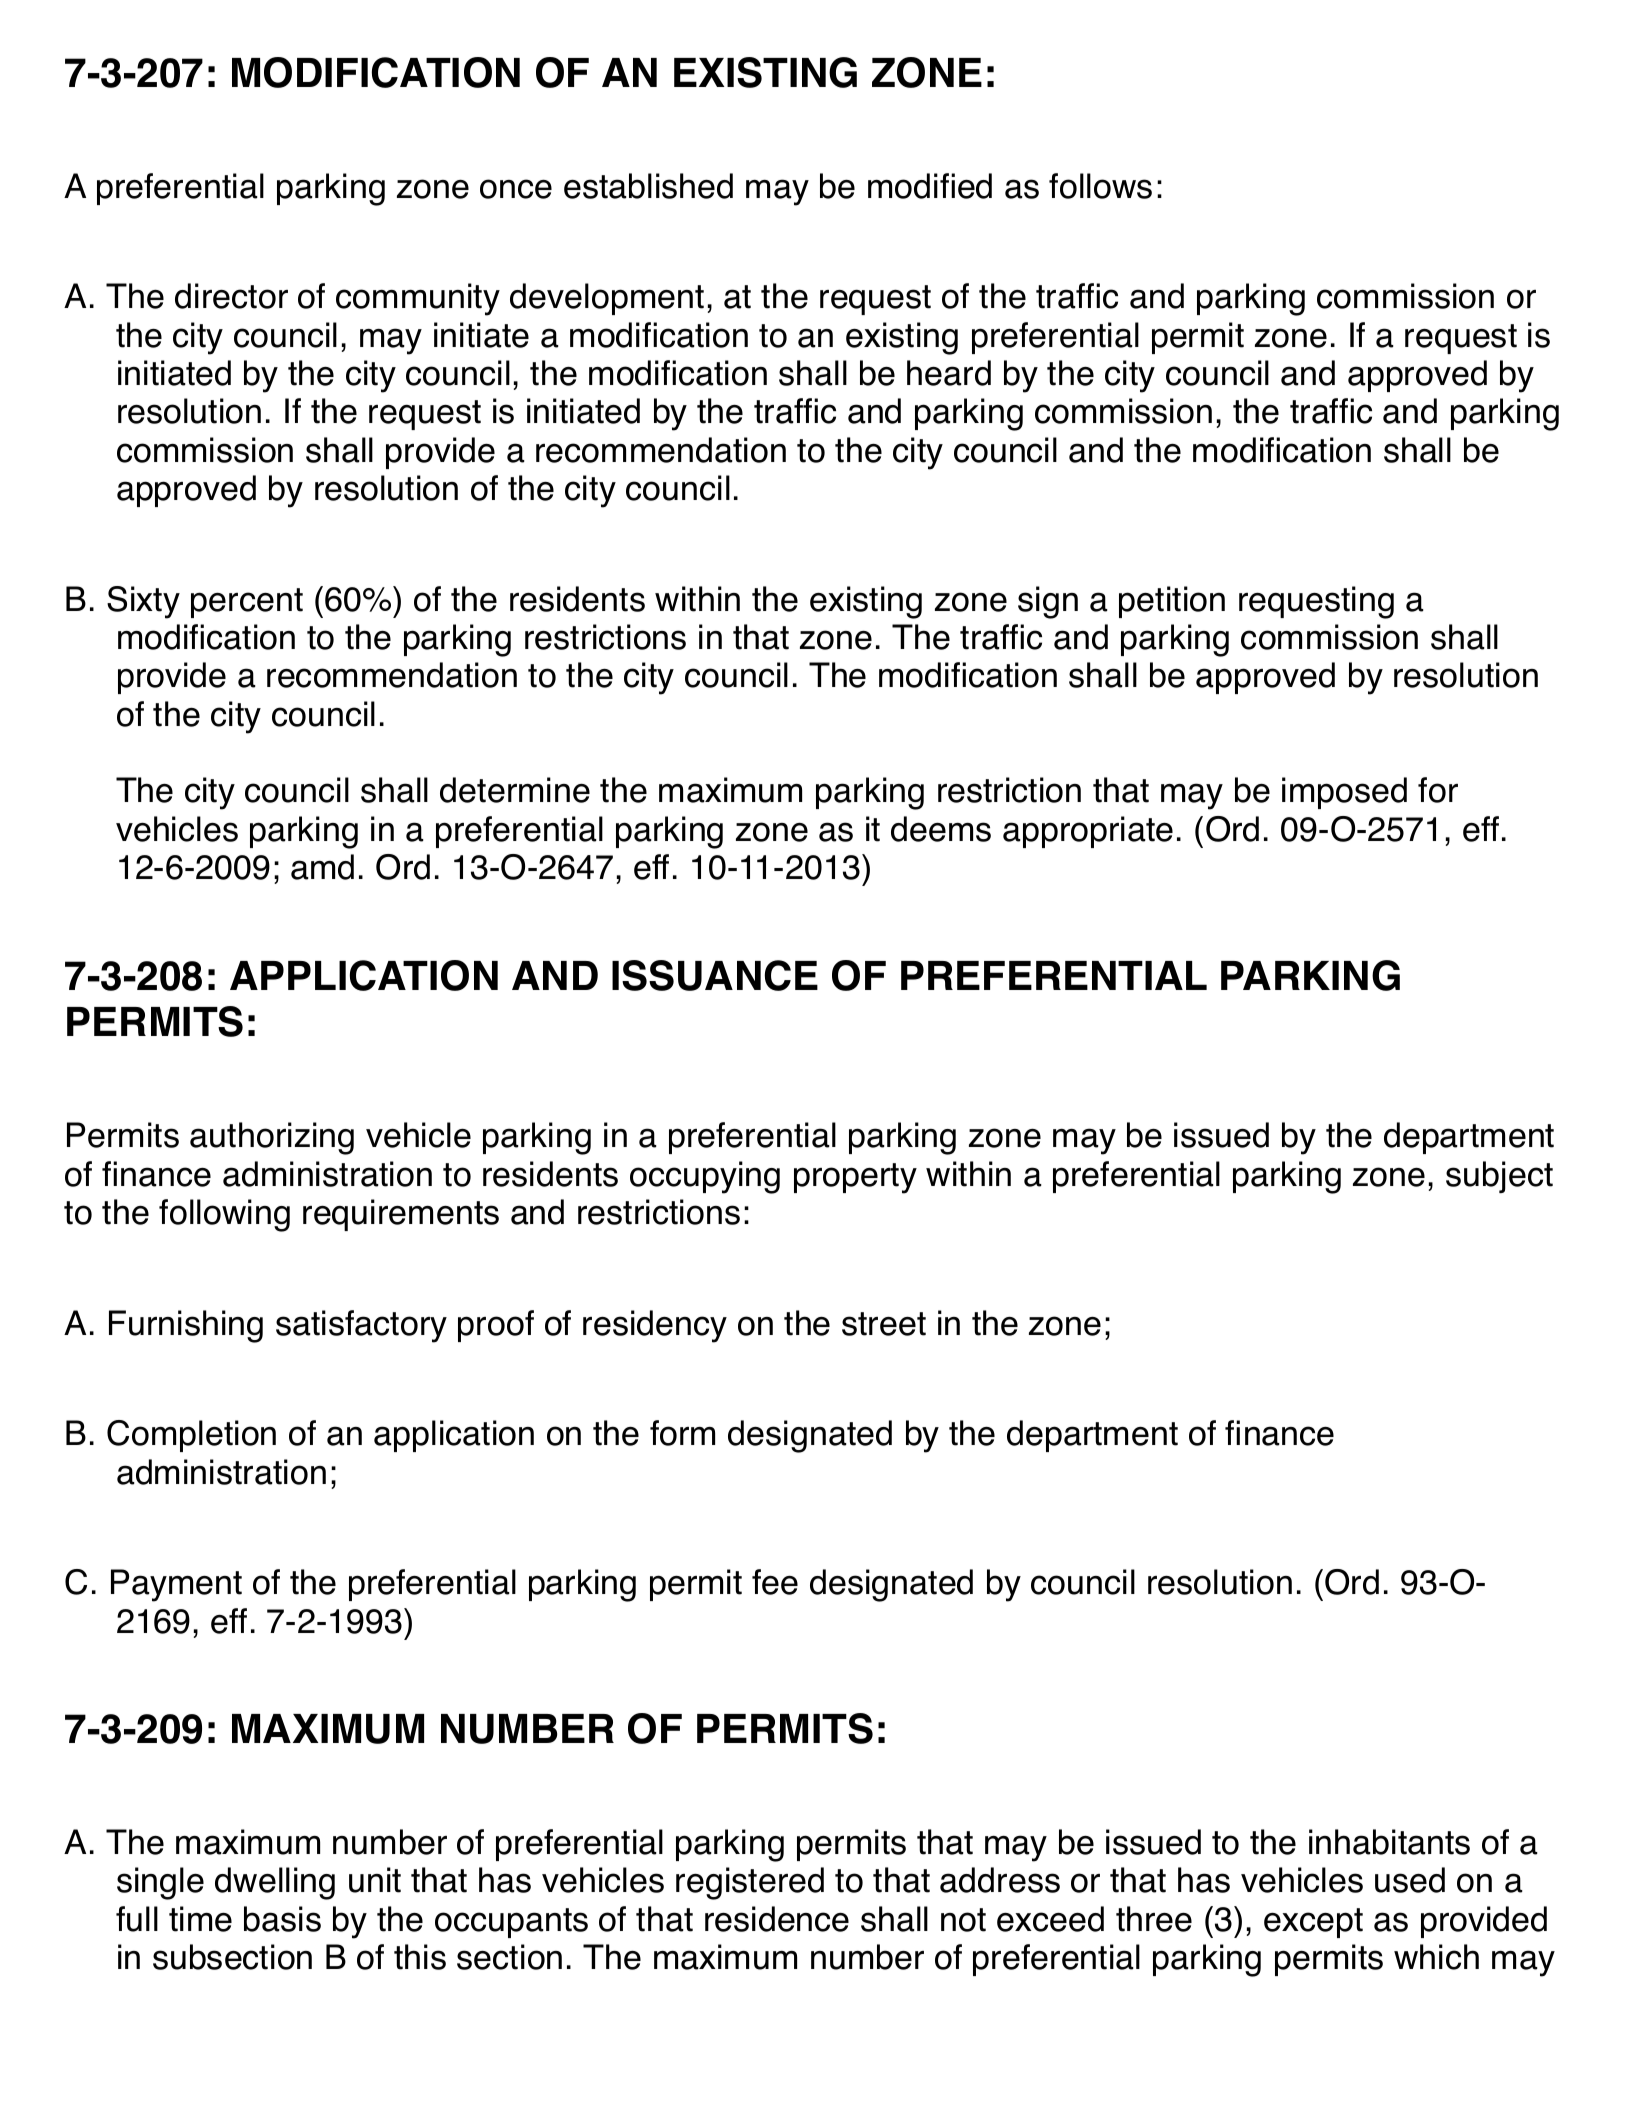  Describe the element at coordinates (1499, 1177) in the screenshot. I see `subject` at that location.
